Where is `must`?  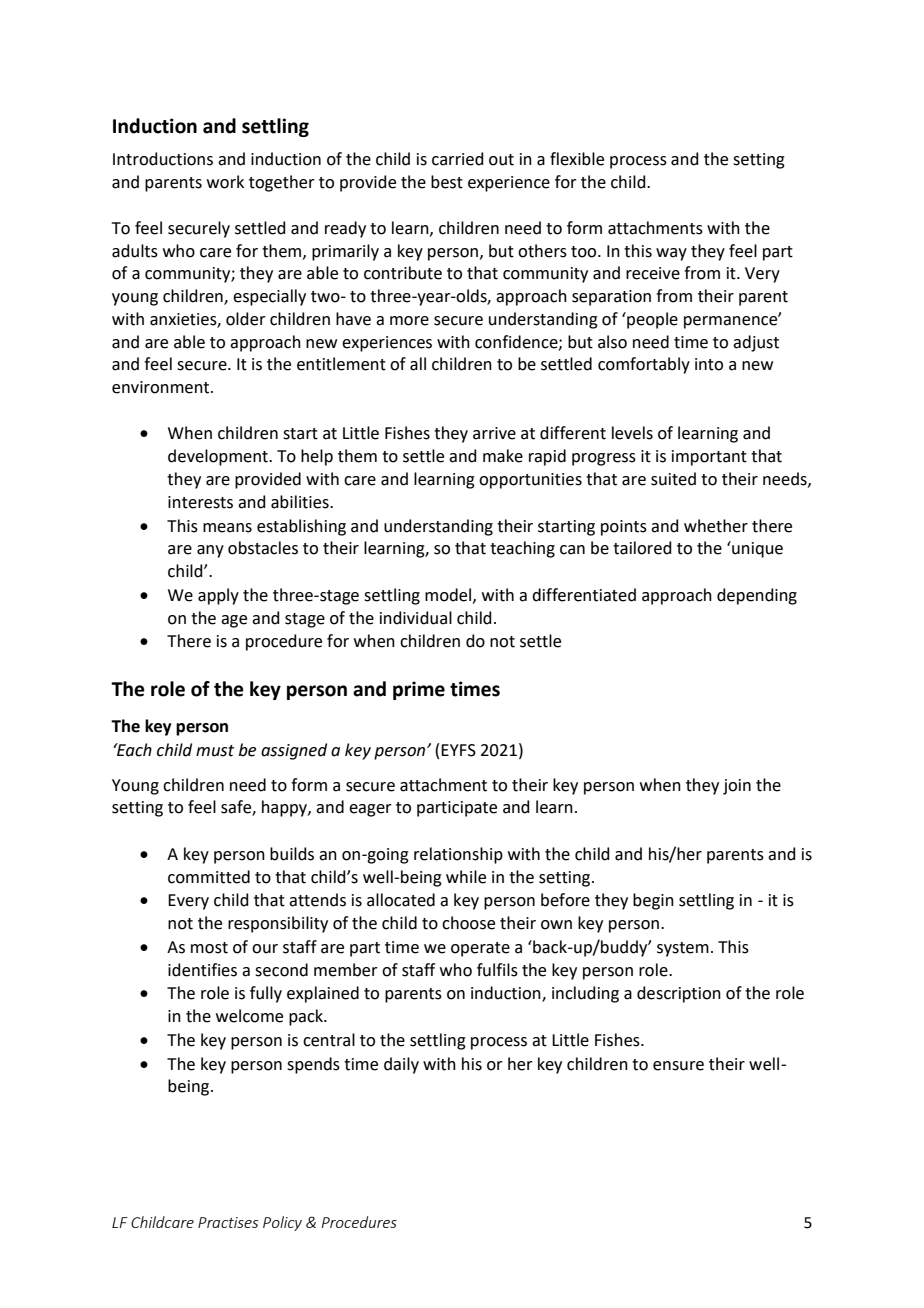 must is located at coordinates (215, 751).
